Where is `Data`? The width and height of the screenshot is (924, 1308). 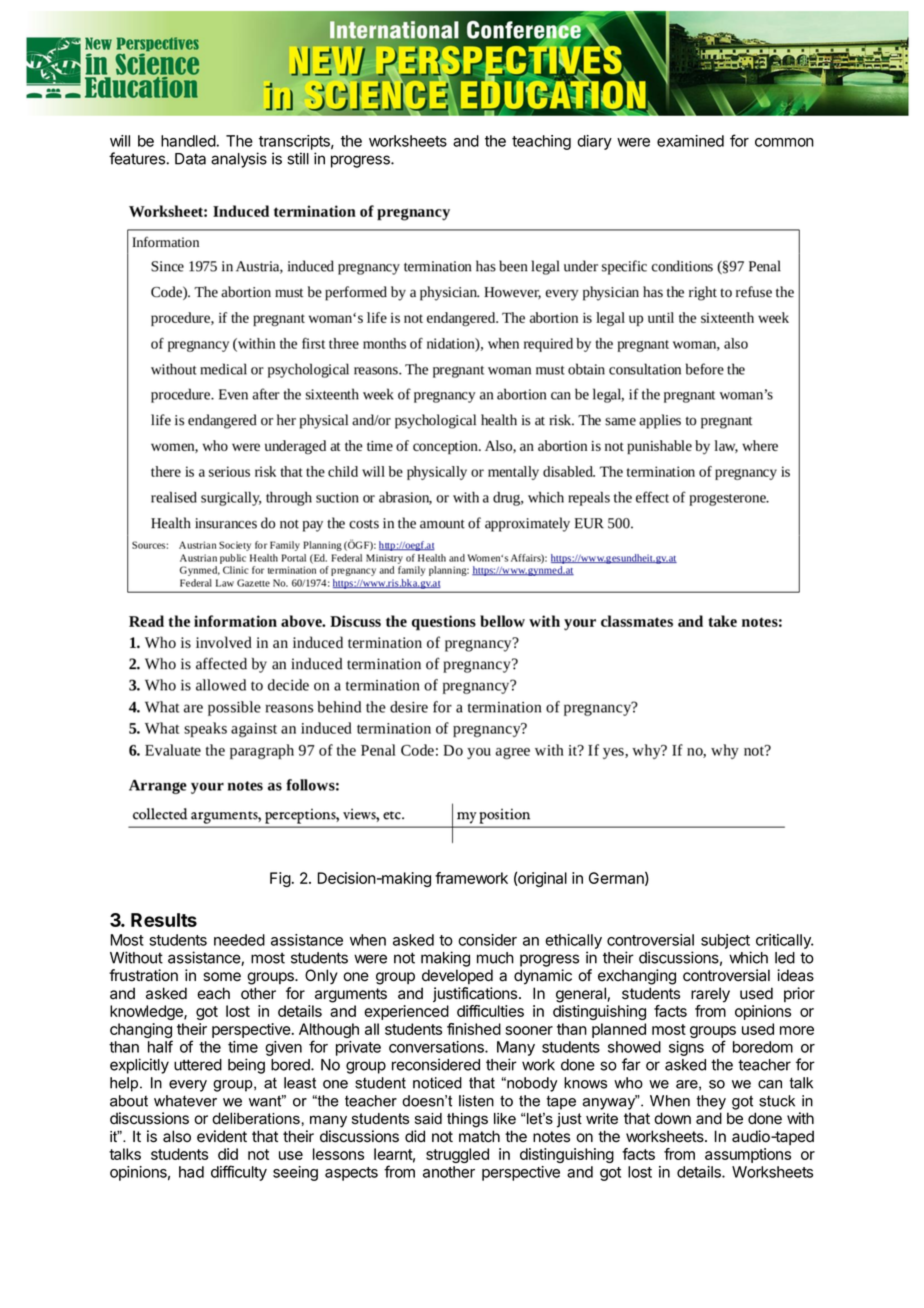 Data is located at coordinates (190, 159).
